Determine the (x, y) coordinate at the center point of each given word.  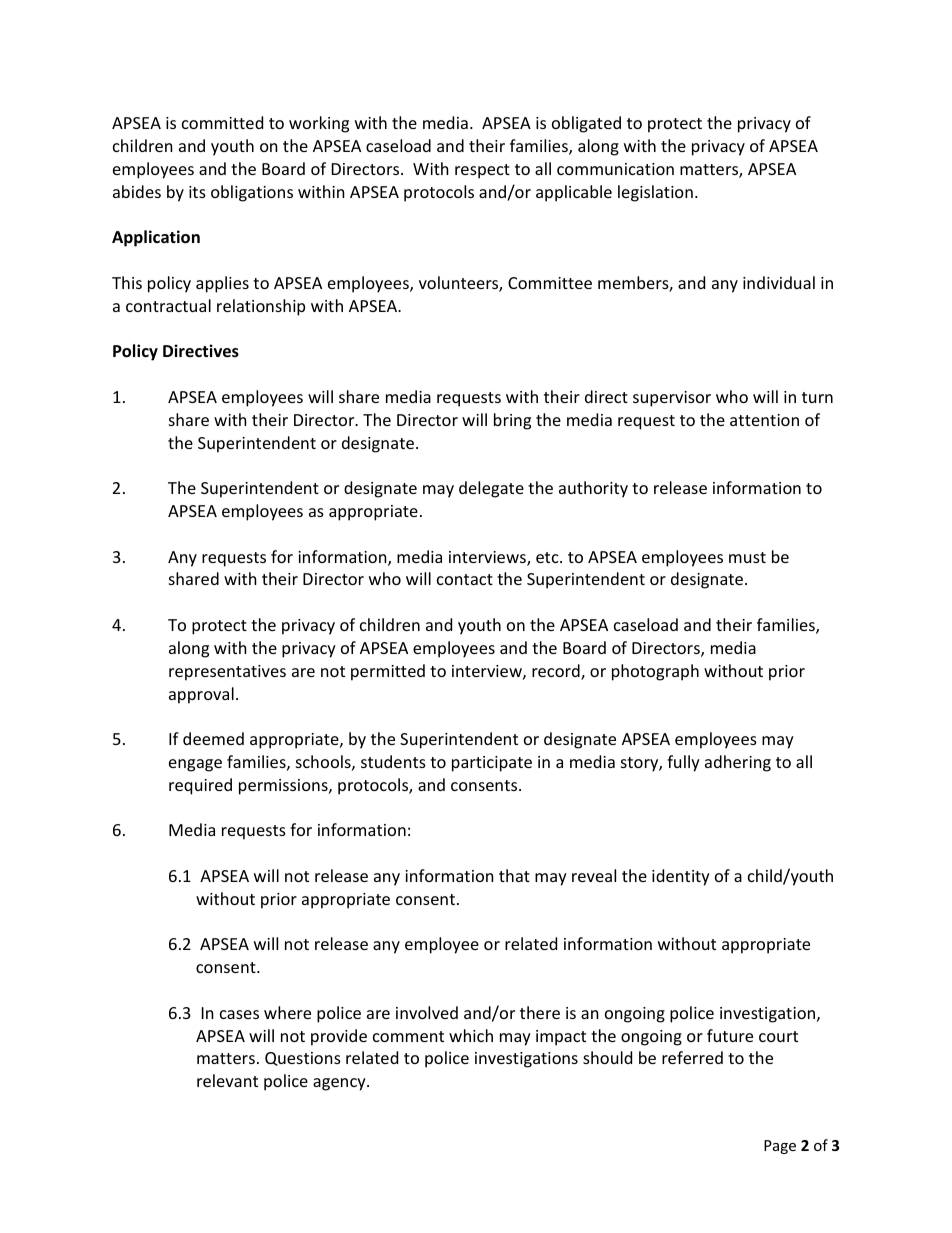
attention (764, 420)
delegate (491, 489)
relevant (227, 1080)
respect (482, 171)
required (200, 786)
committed (222, 122)
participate (492, 764)
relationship (261, 307)
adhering (738, 763)
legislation (655, 193)
